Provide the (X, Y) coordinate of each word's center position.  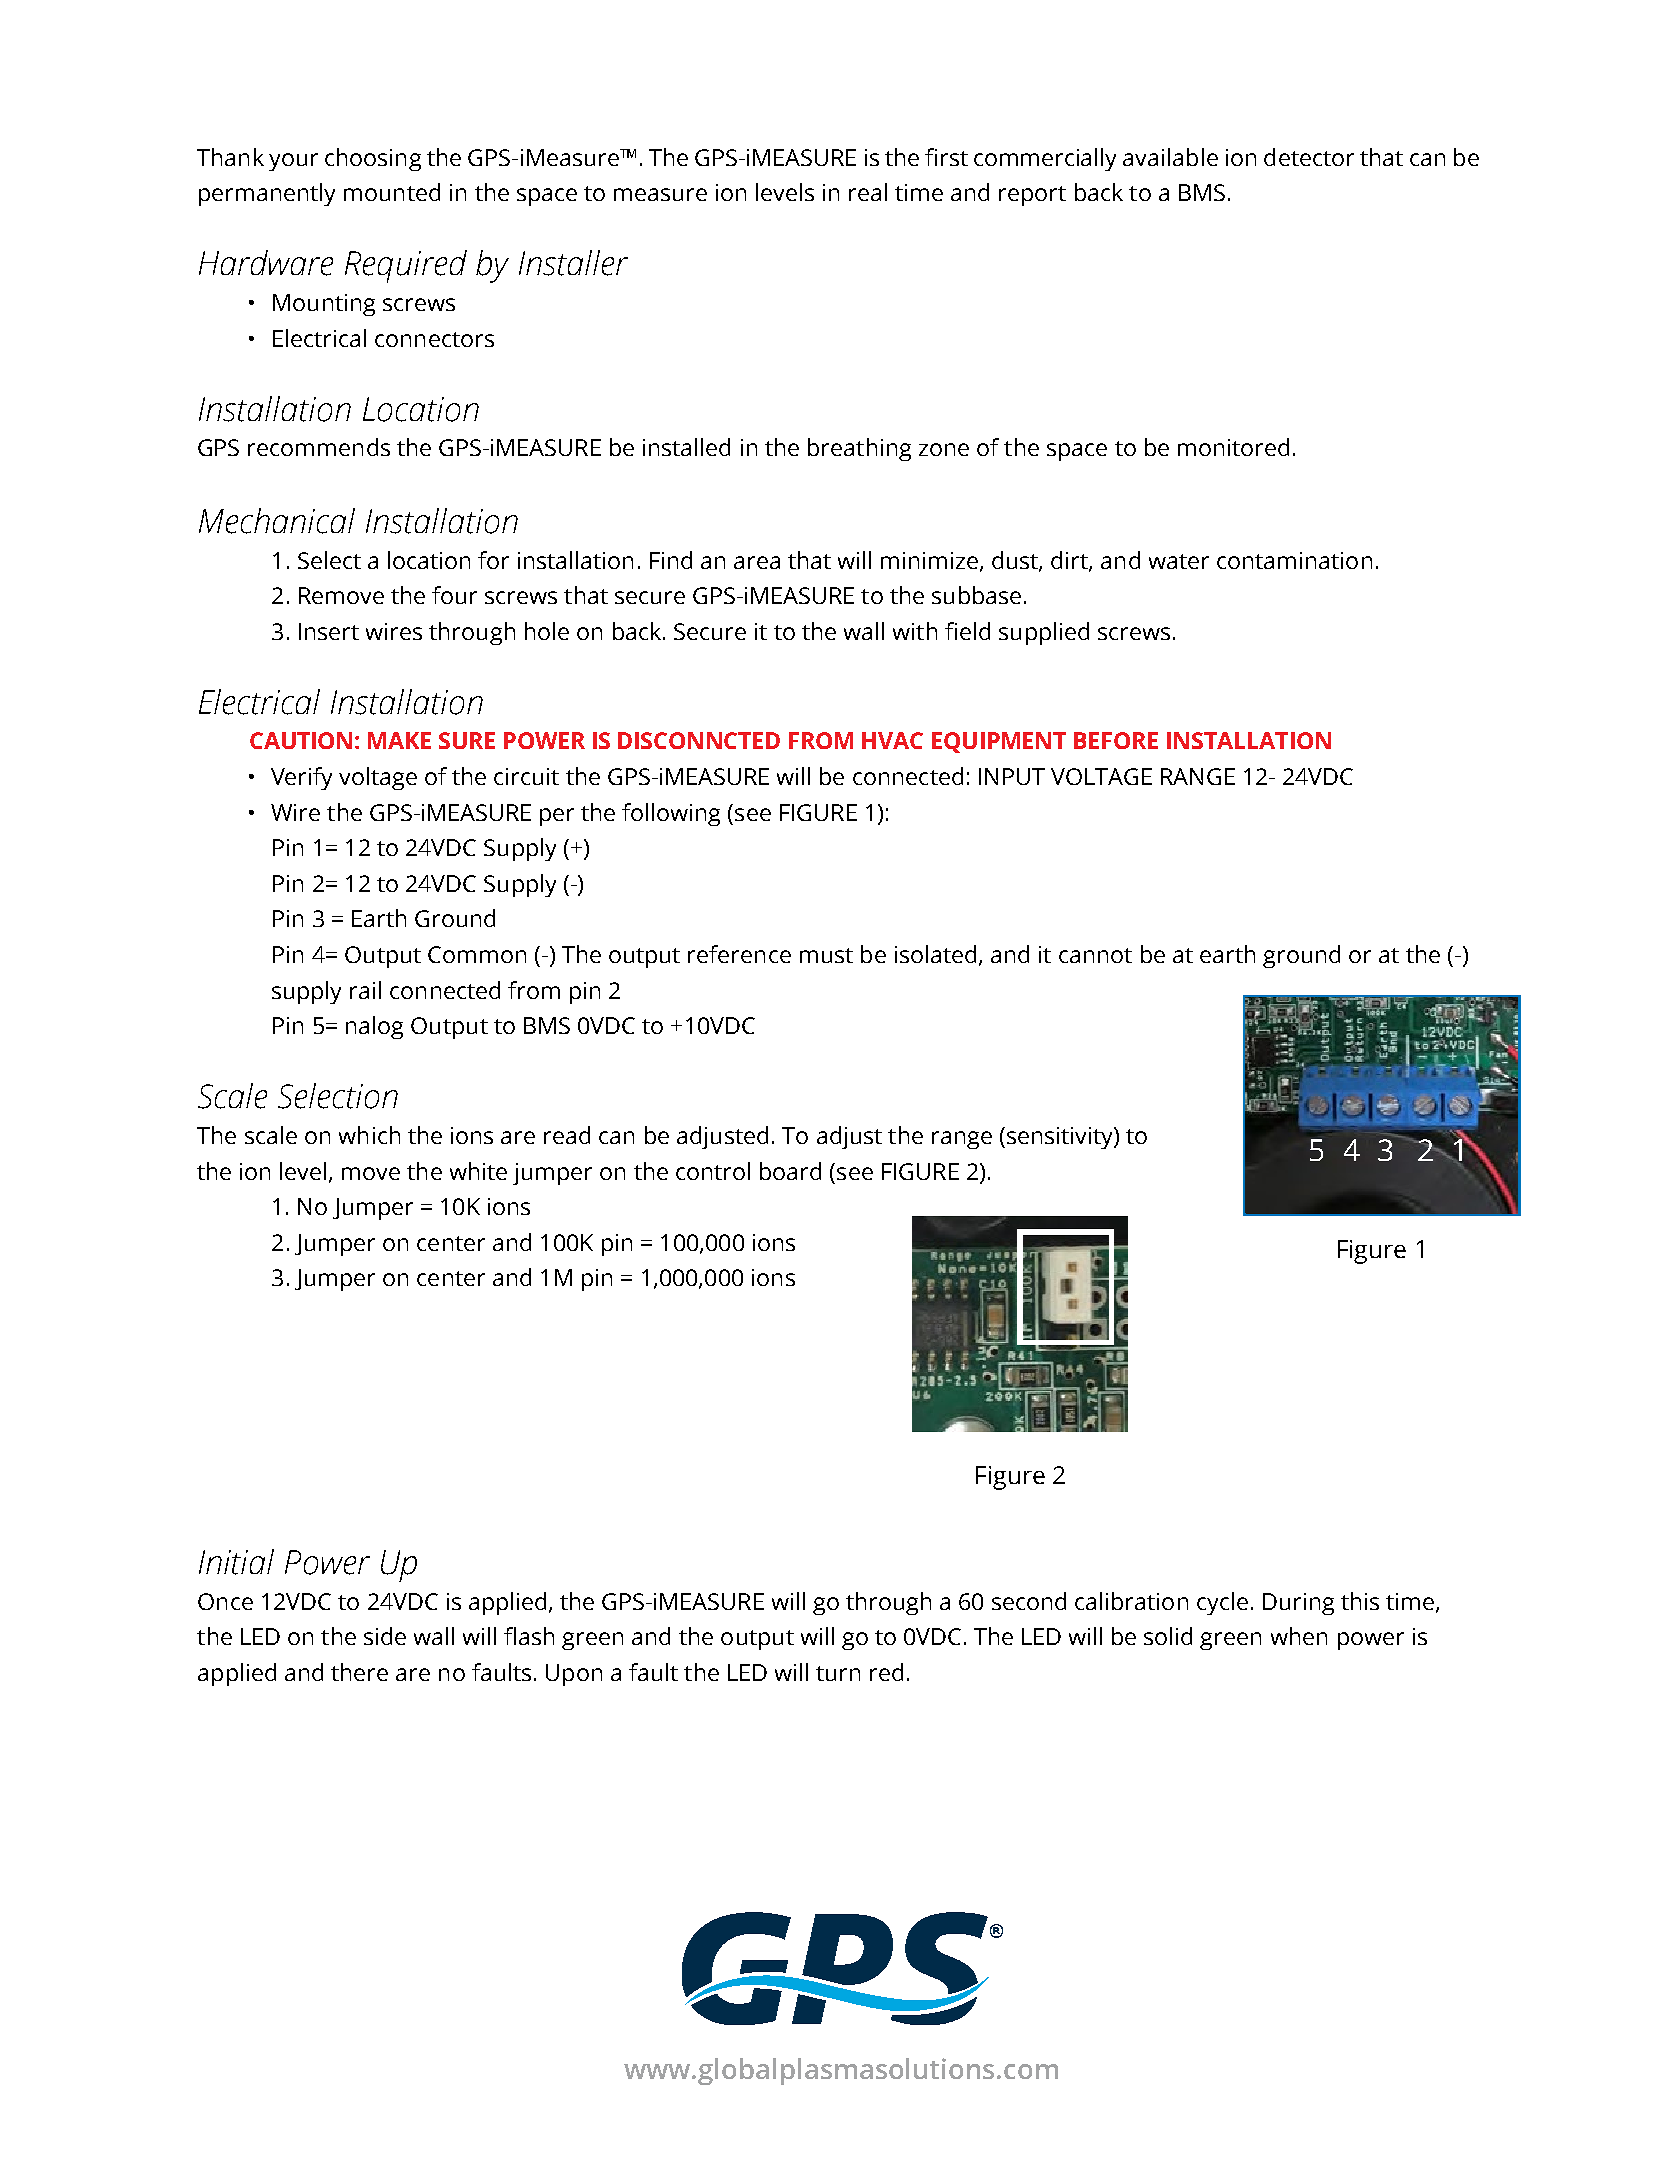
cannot (1095, 955)
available (1170, 157)
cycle (1222, 1603)
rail (365, 990)
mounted (392, 192)
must (826, 955)
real (868, 192)
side (385, 1636)
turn (838, 1673)
